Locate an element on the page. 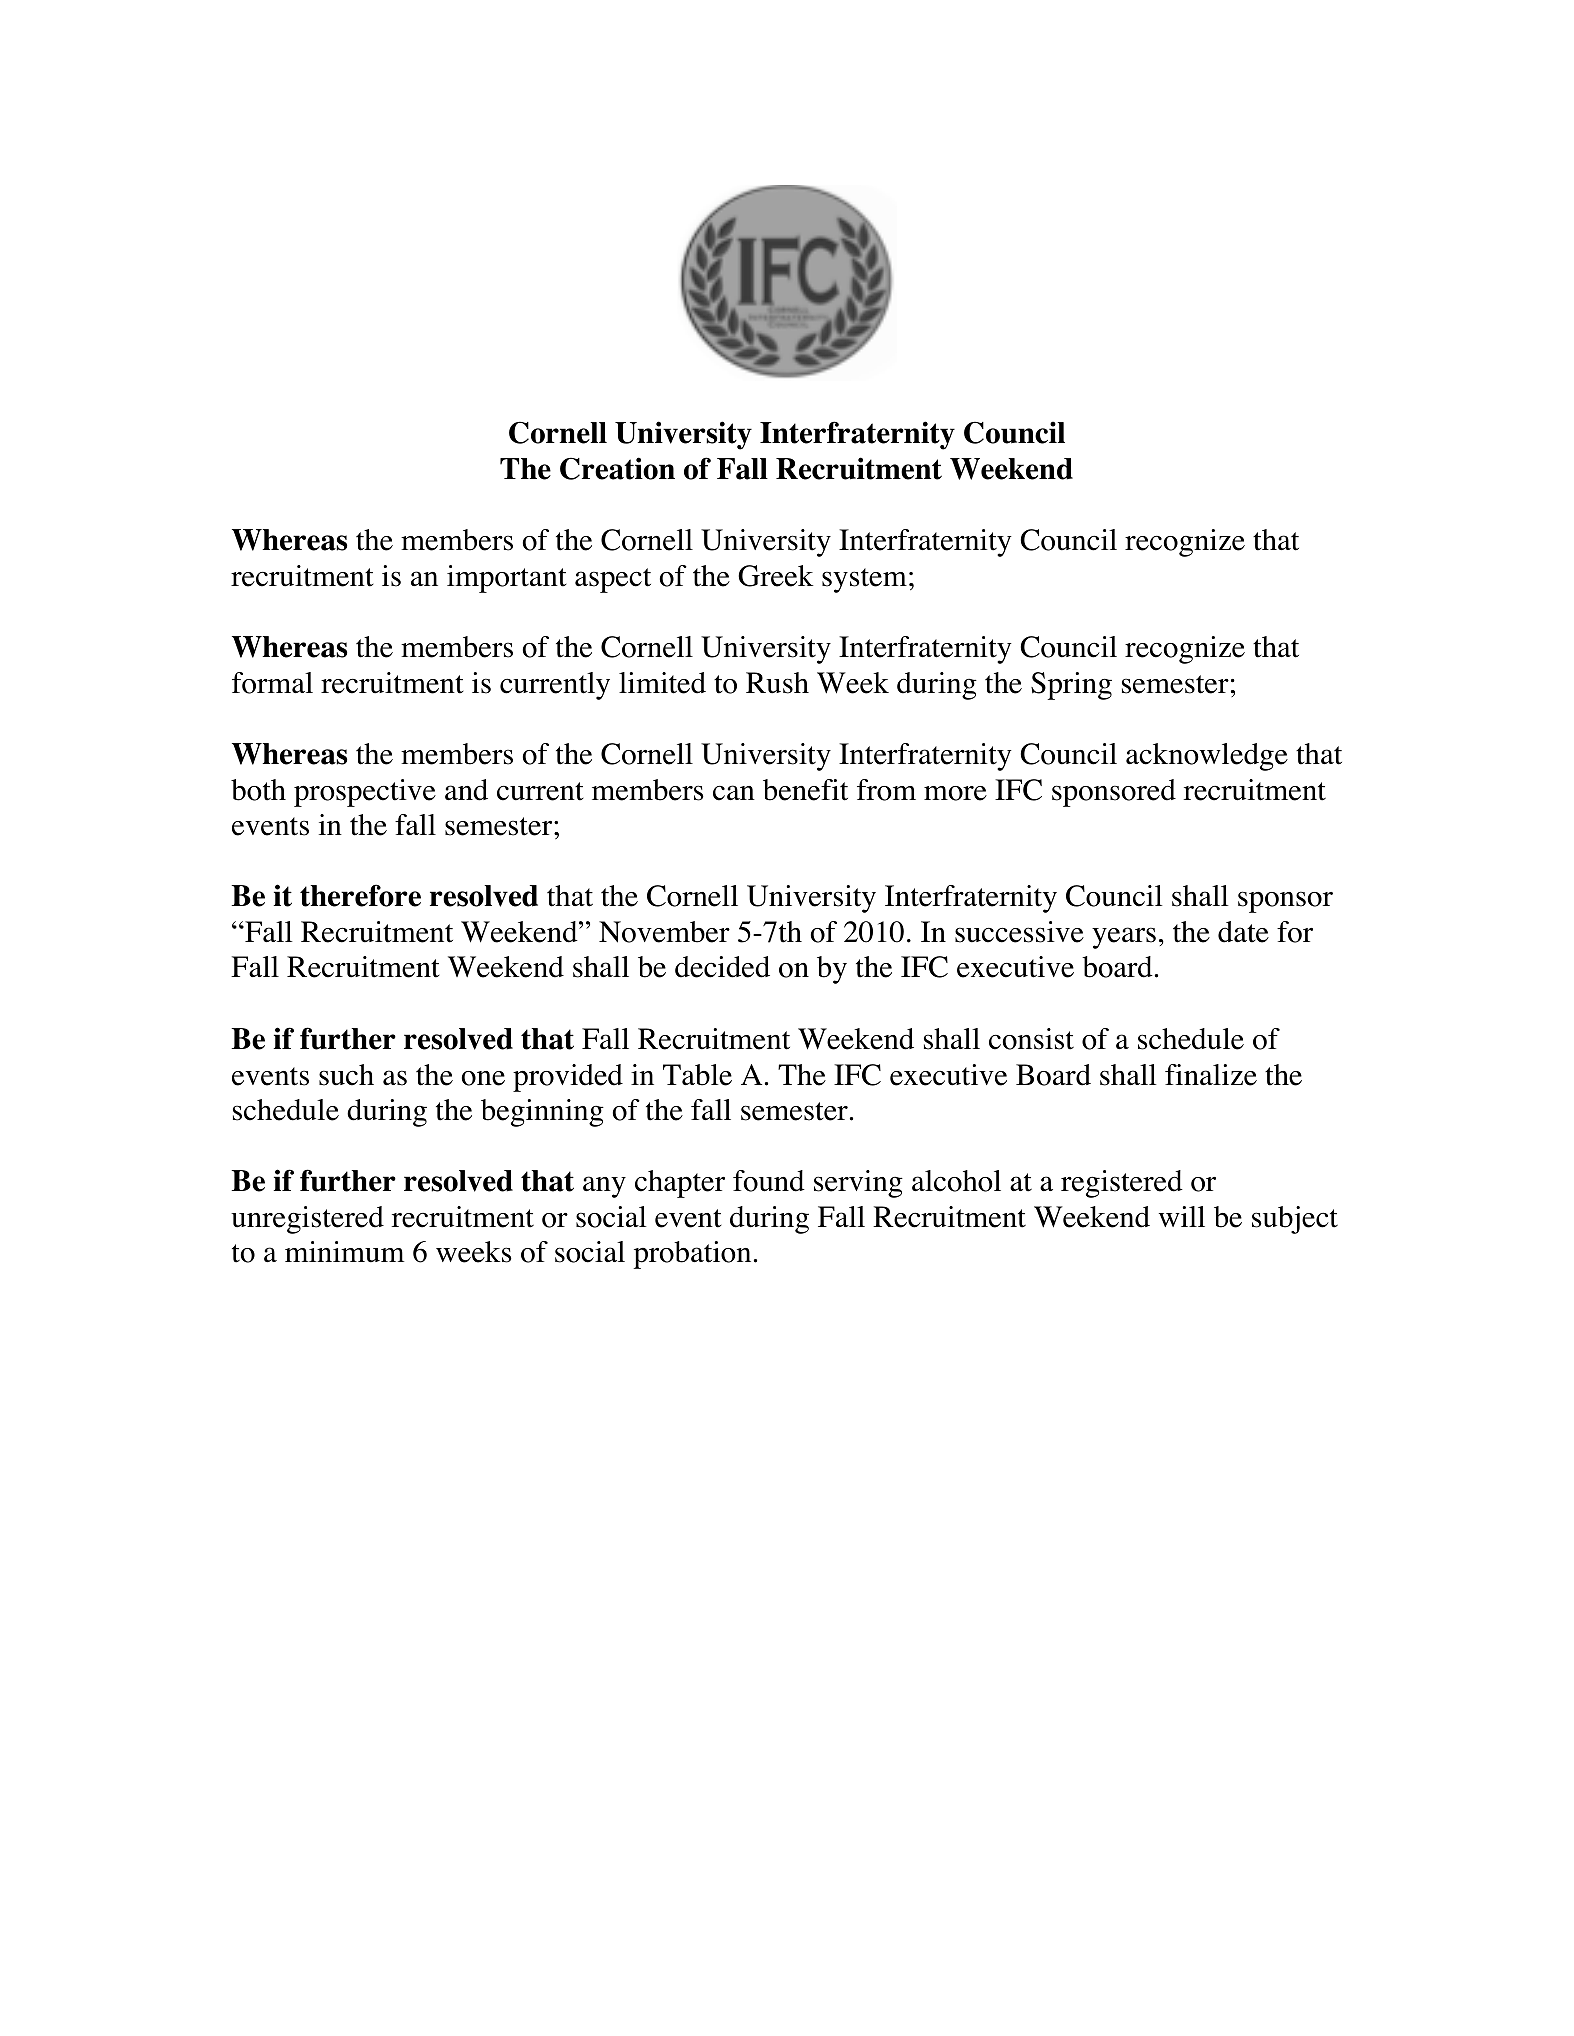 This image has height=2036, width=1574. decided is located at coordinates (722, 967).
